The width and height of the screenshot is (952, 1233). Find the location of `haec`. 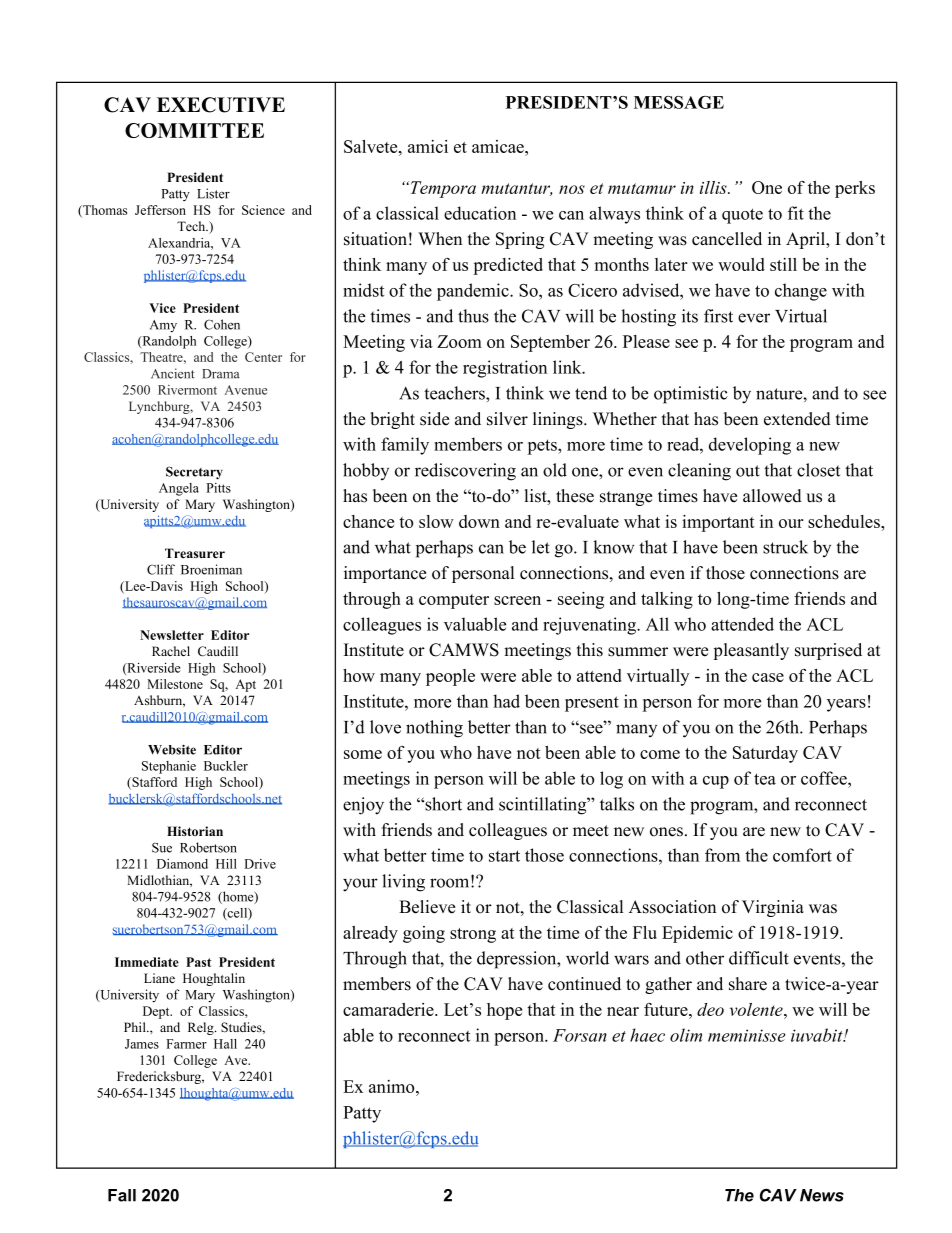

haec is located at coordinates (647, 1035).
